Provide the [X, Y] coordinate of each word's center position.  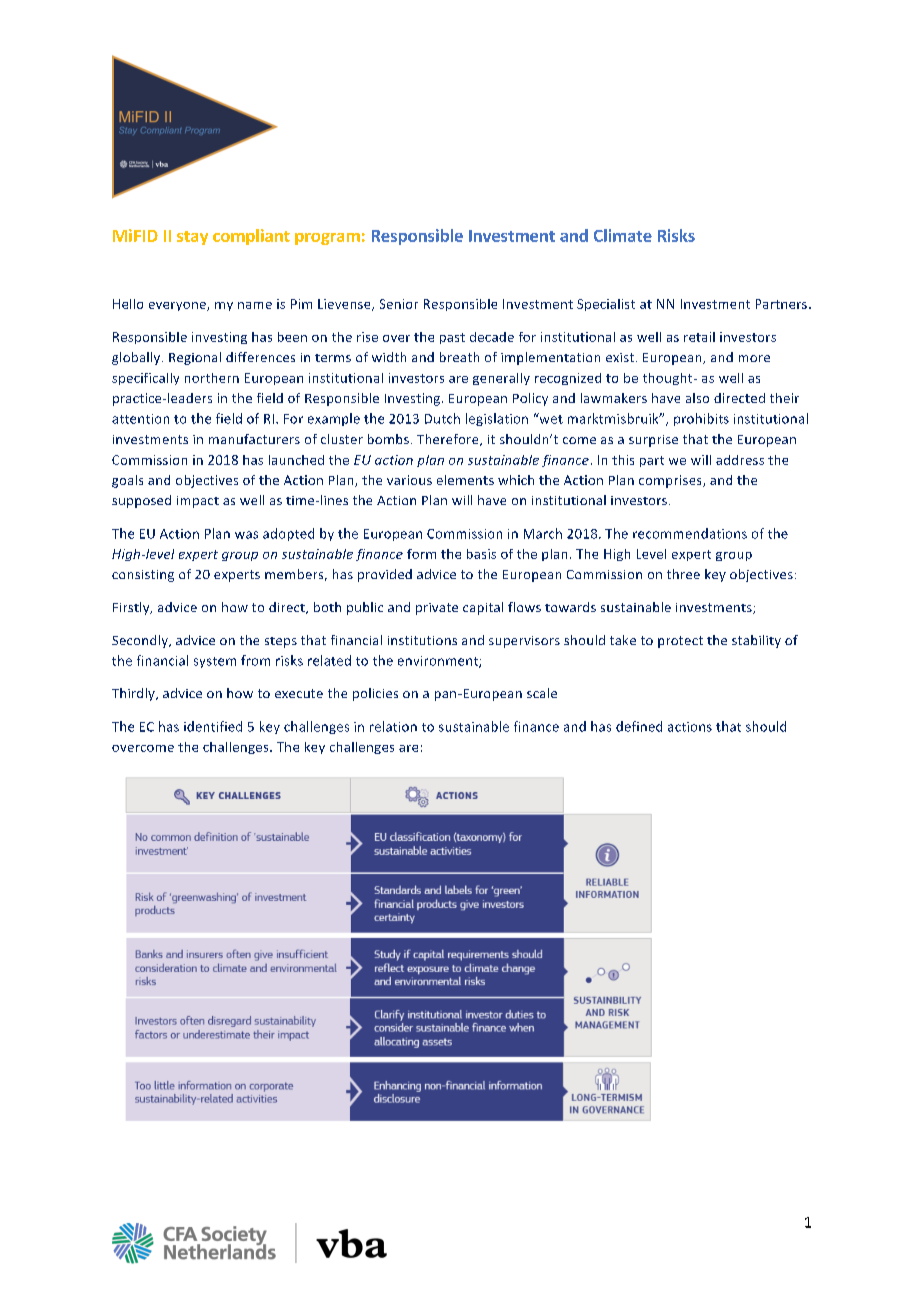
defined [639, 726]
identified [213, 726]
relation [393, 726]
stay [192, 238]
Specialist [606, 305]
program [327, 239]
